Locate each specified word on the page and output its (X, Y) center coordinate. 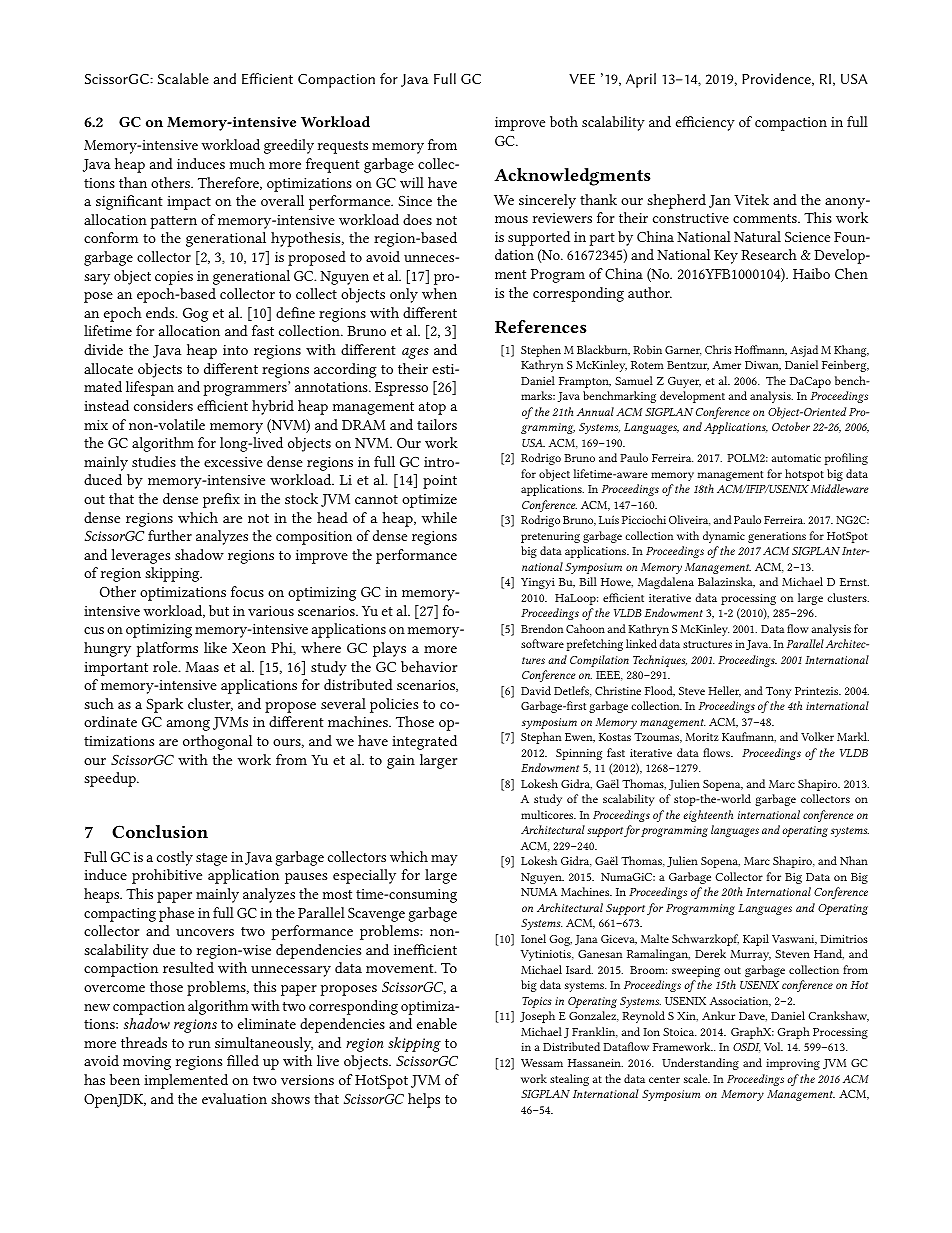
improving (793, 1064)
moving (147, 1063)
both (564, 121)
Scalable (183, 78)
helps (424, 1100)
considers (163, 405)
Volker (817, 736)
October (791, 426)
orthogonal (217, 742)
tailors (437, 424)
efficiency (705, 123)
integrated (424, 742)
